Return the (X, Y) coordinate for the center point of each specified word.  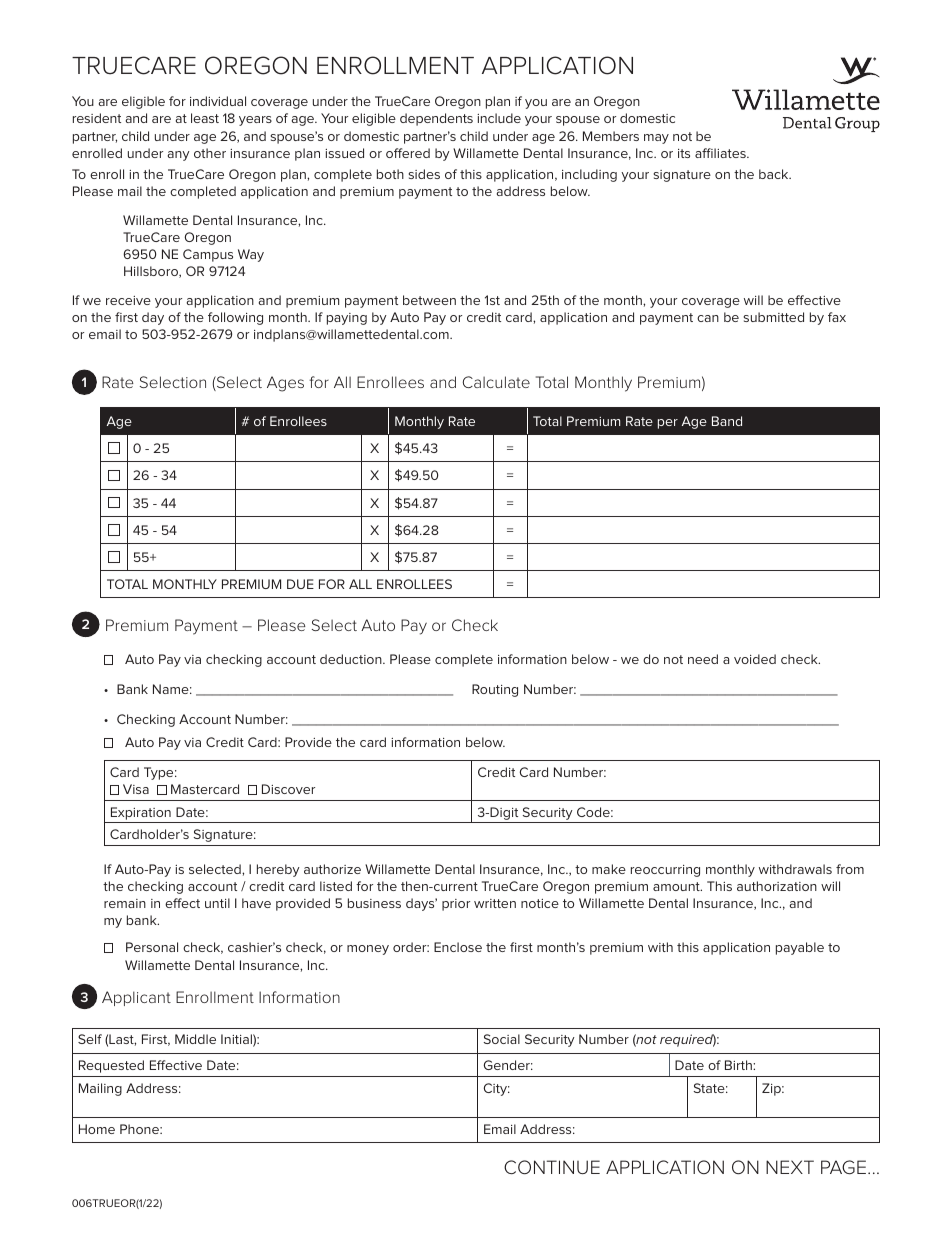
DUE (300, 584)
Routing (495, 690)
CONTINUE (552, 1167)
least (205, 118)
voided (755, 659)
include (499, 118)
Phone (140, 1129)
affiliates (721, 153)
